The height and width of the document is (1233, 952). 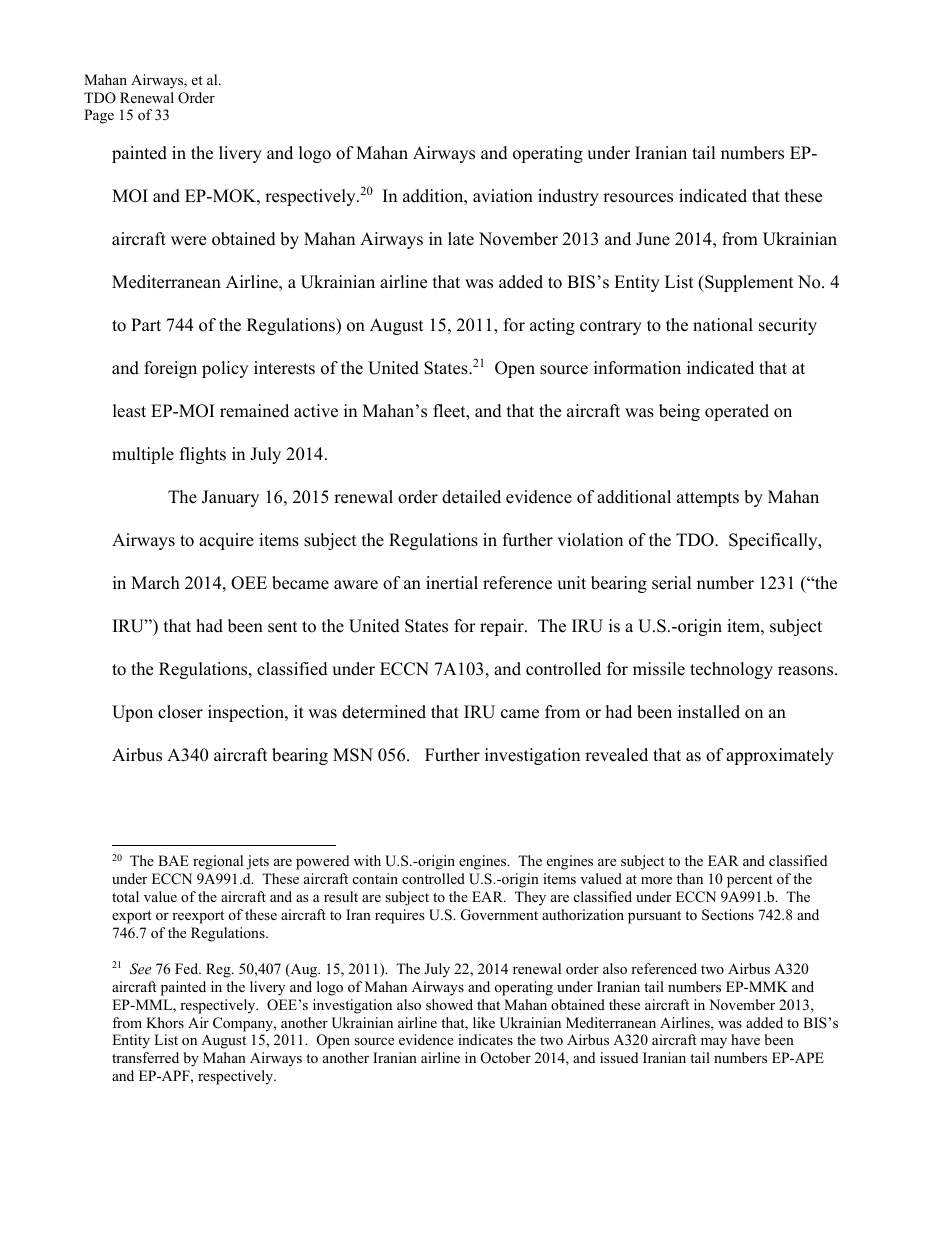 What do you see at coordinates (672, 583) in the document?
I see `serial` at bounding box center [672, 583].
